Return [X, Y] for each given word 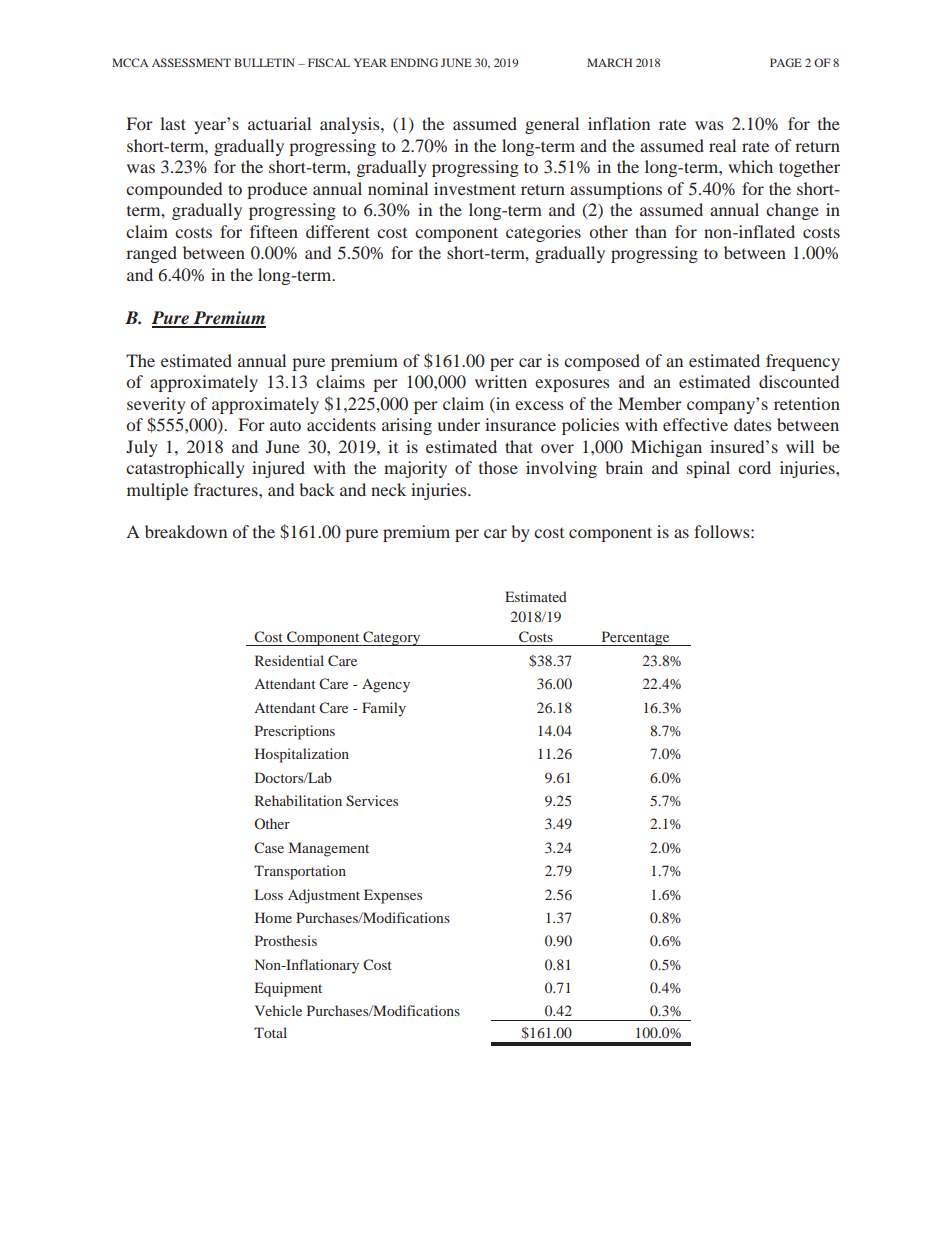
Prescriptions [295, 732]
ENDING [414, 62]
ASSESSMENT [191, 62]
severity [156, 405]
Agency [386, 685]
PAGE [786, 62]
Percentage [635, 638]
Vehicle [278, 1010]
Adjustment [324, 896]
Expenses [393, 896]
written [501, 381]
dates [753, 424]
